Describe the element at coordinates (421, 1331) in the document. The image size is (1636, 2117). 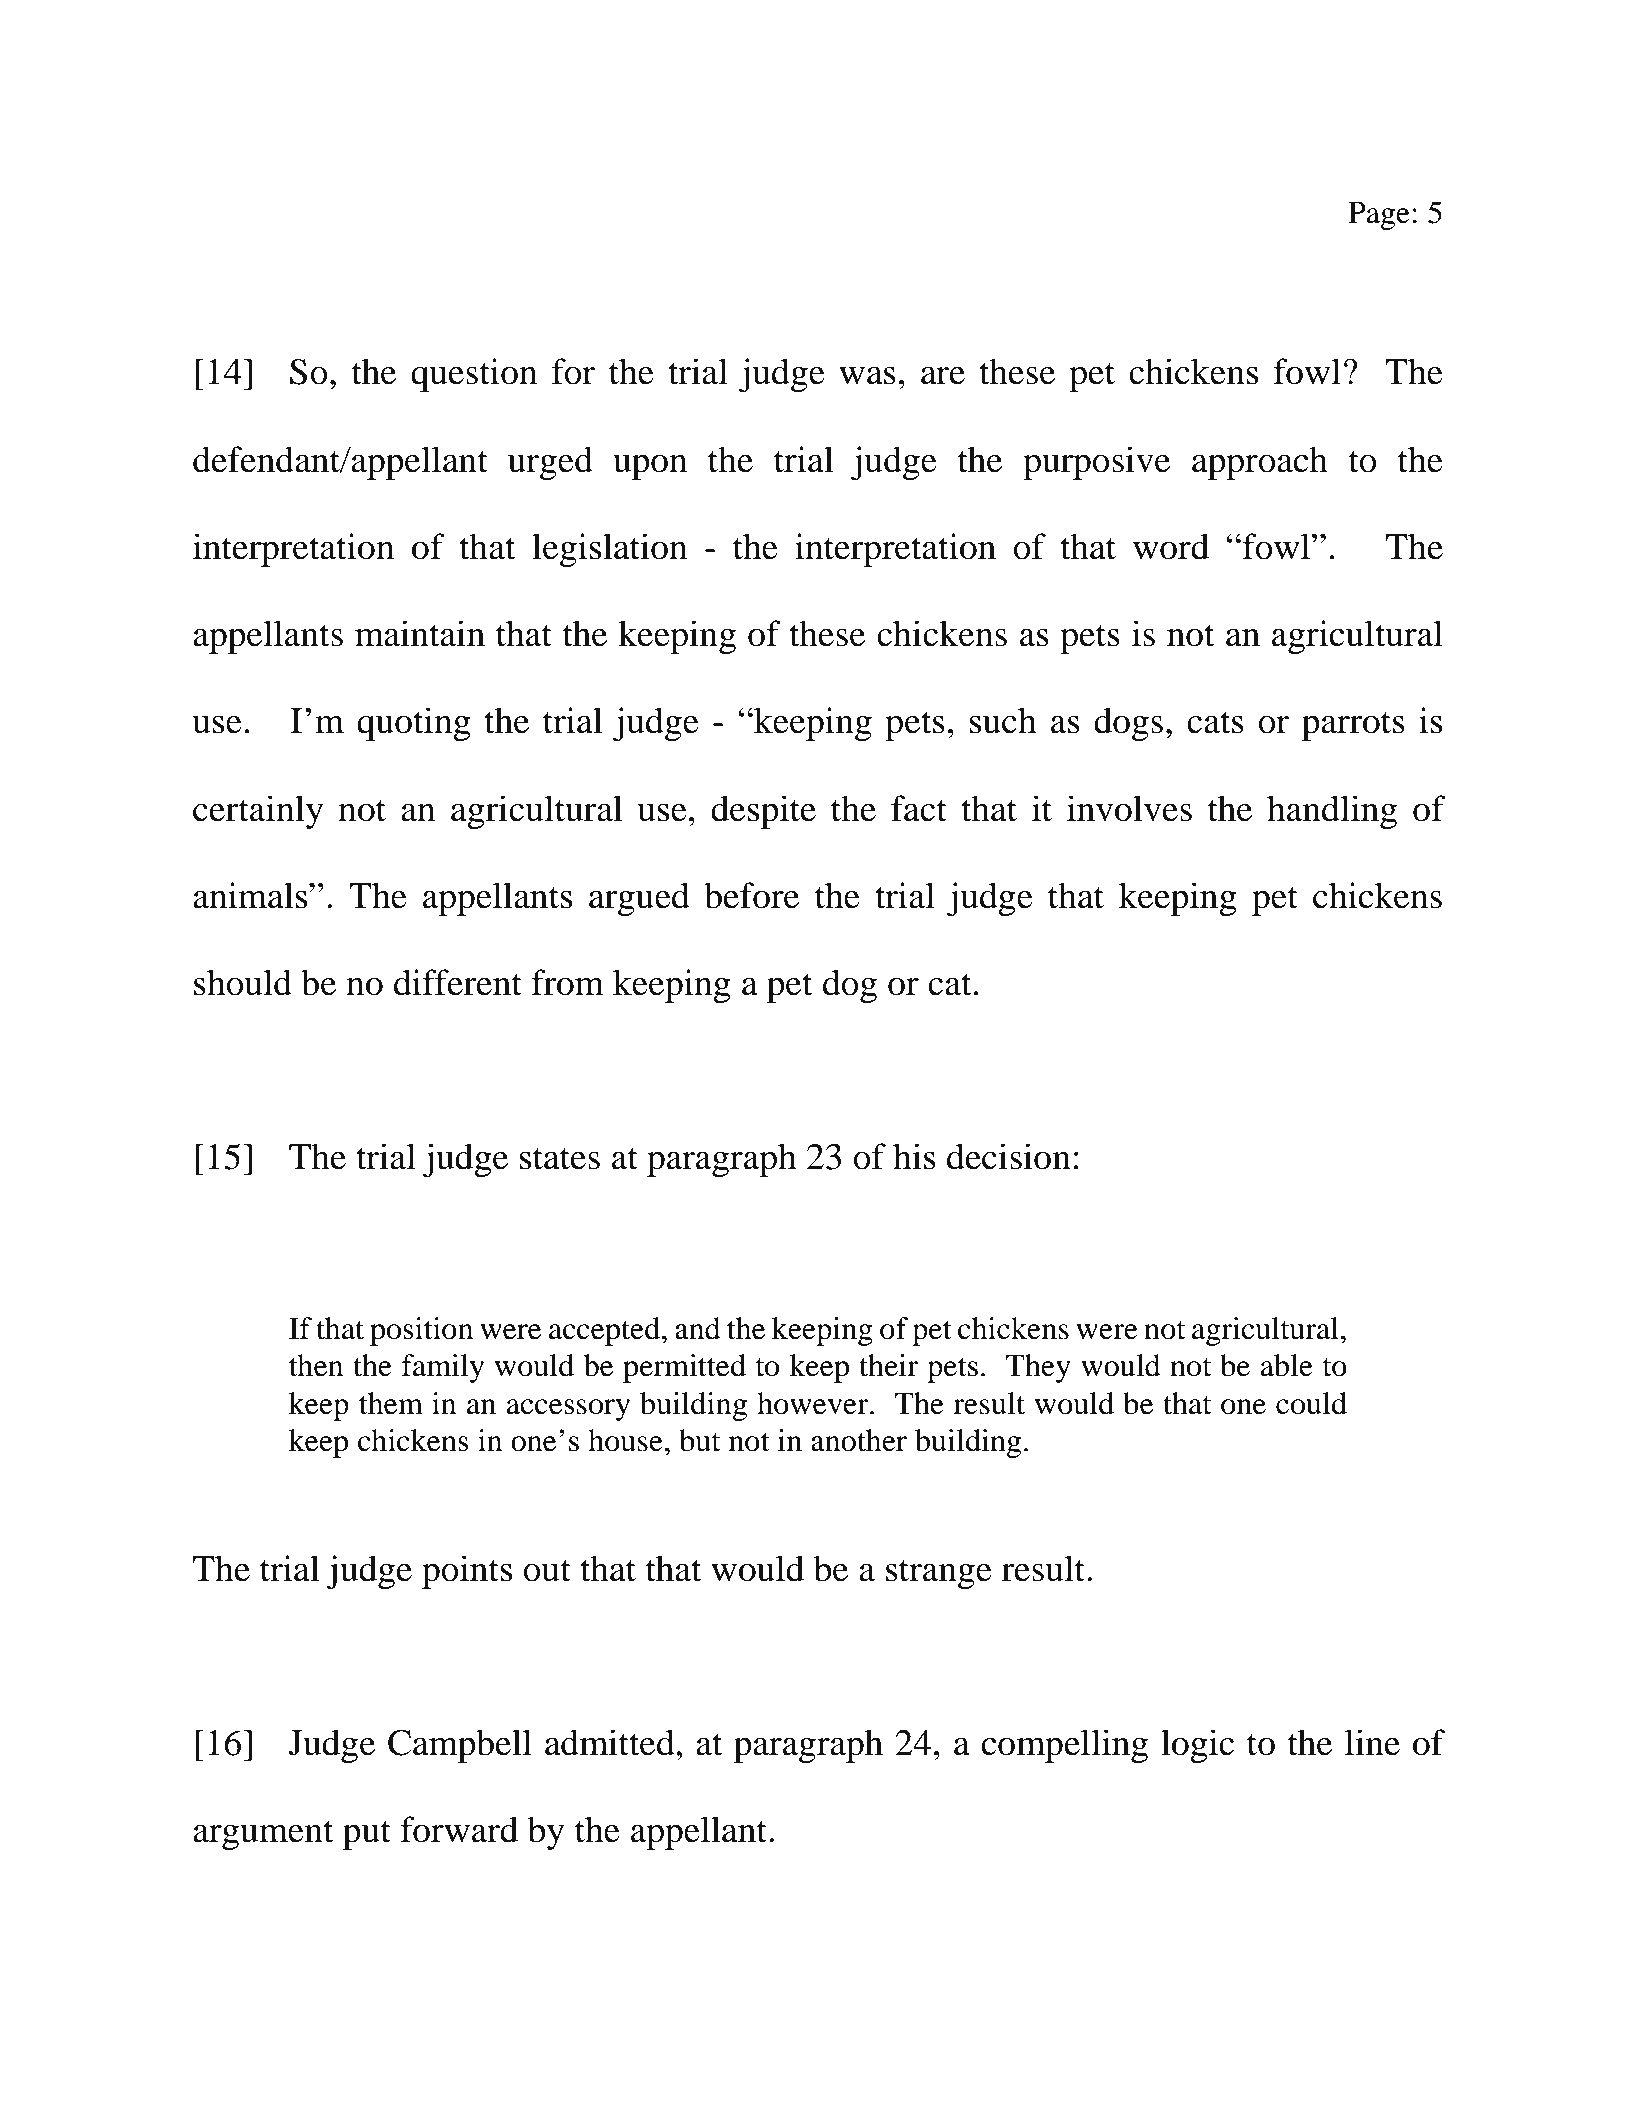
I see `position` at that location.
